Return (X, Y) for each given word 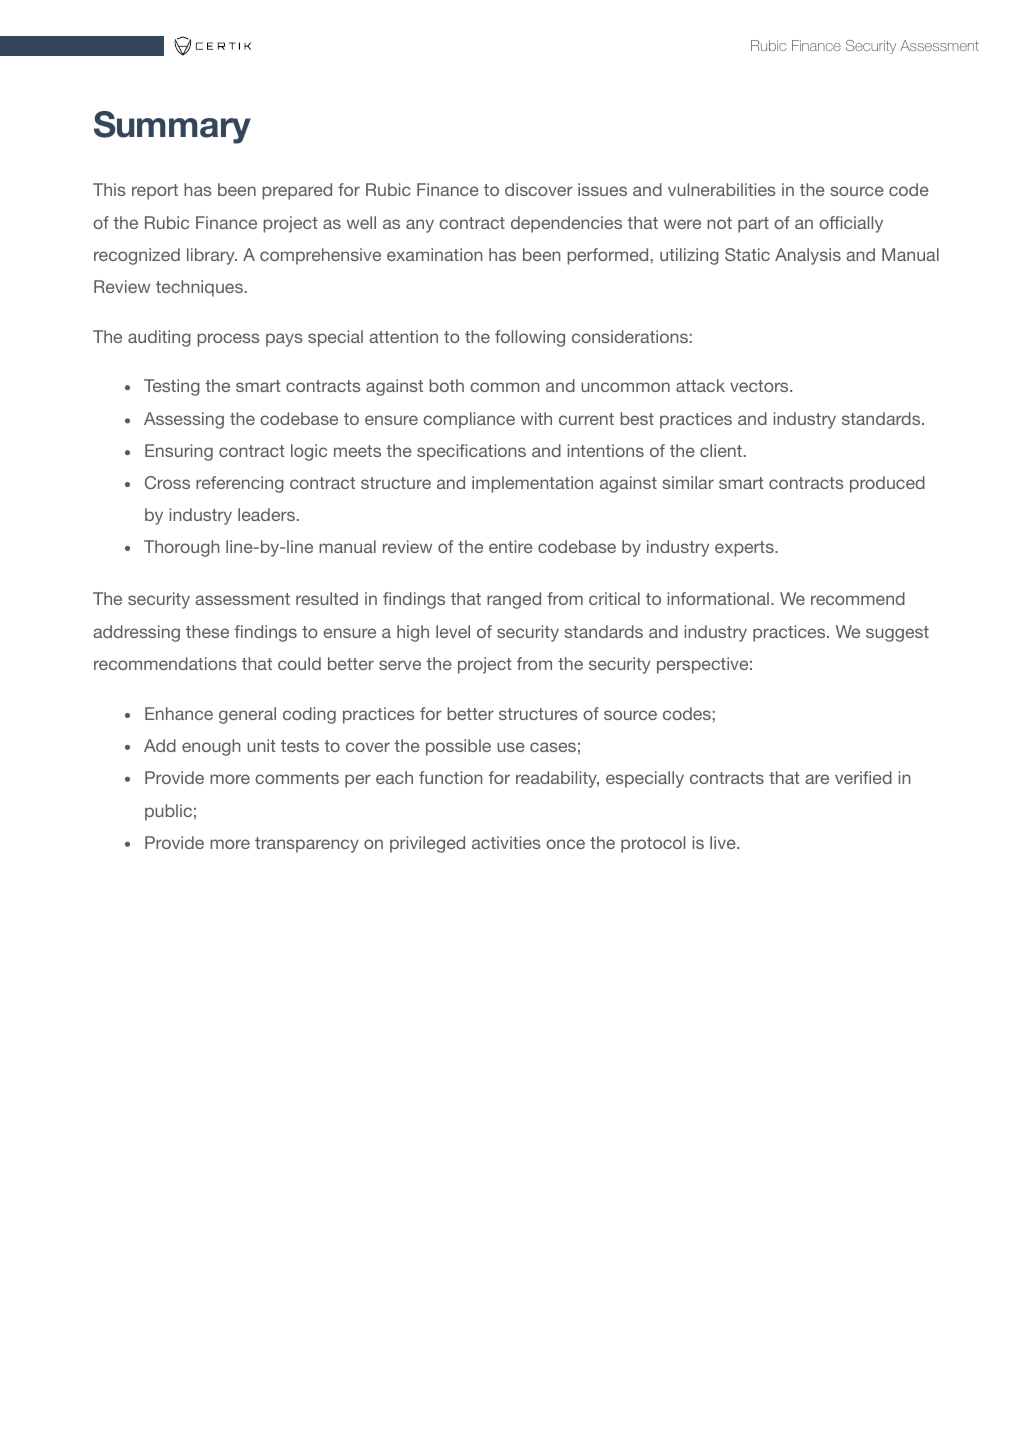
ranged (514, 600)
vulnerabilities (722, 189)
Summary (172, 127)
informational (718, 598)
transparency (307, 845)
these (207, 631)
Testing (172, 387)
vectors (760, 386)
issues (602, 189)
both (446, 385)
